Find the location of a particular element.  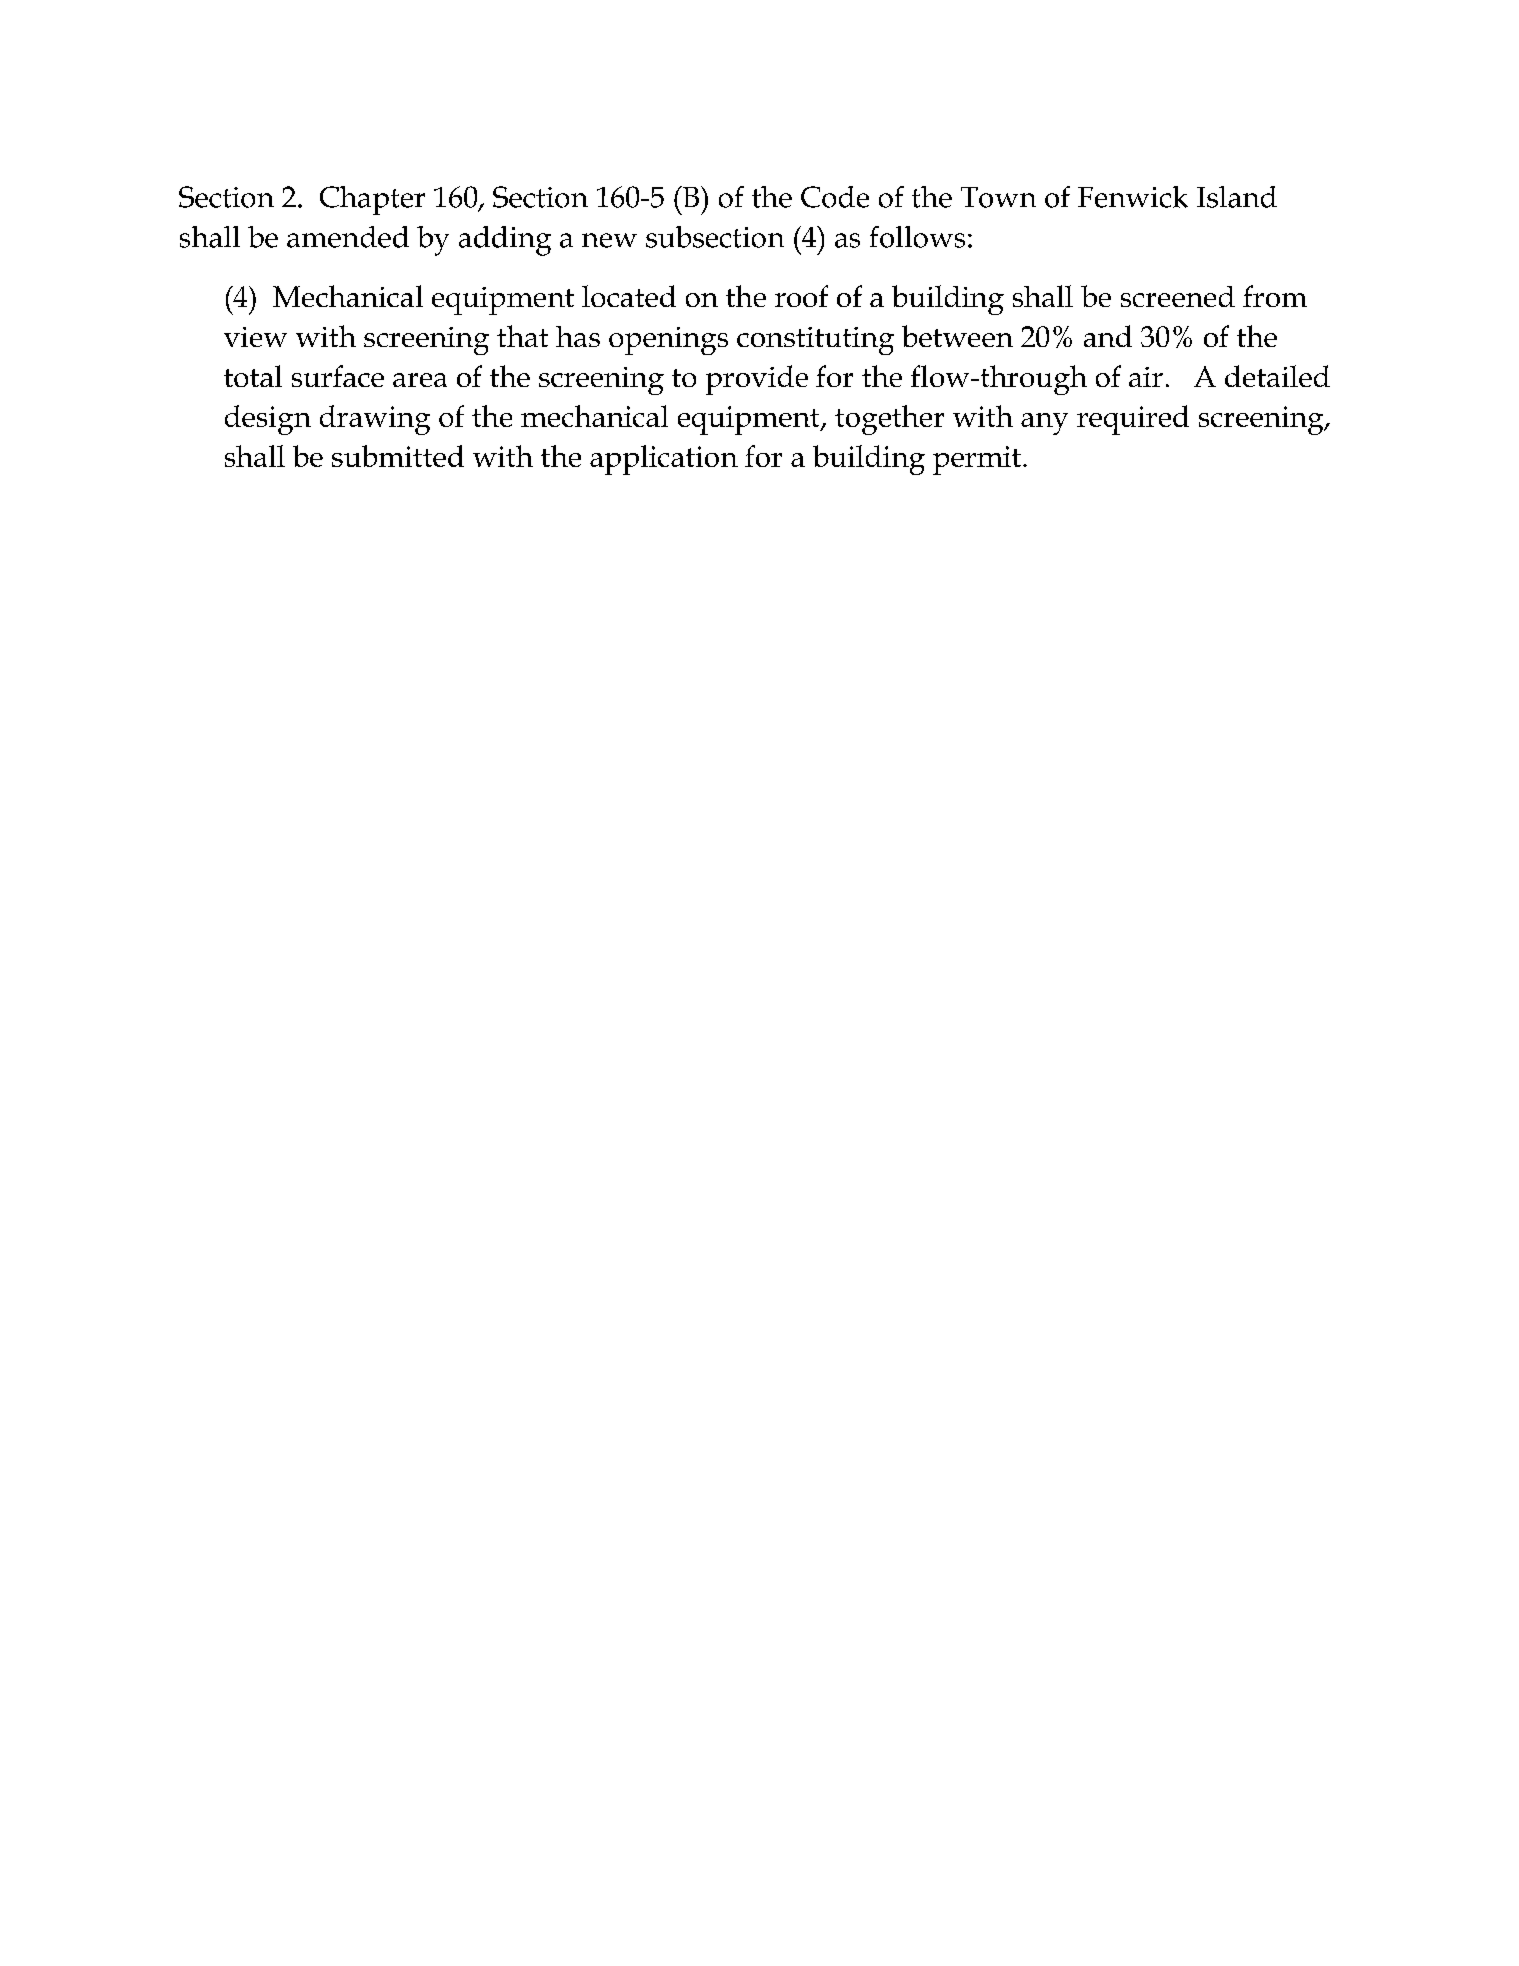

constituting is located at coordinates (815, 341).
